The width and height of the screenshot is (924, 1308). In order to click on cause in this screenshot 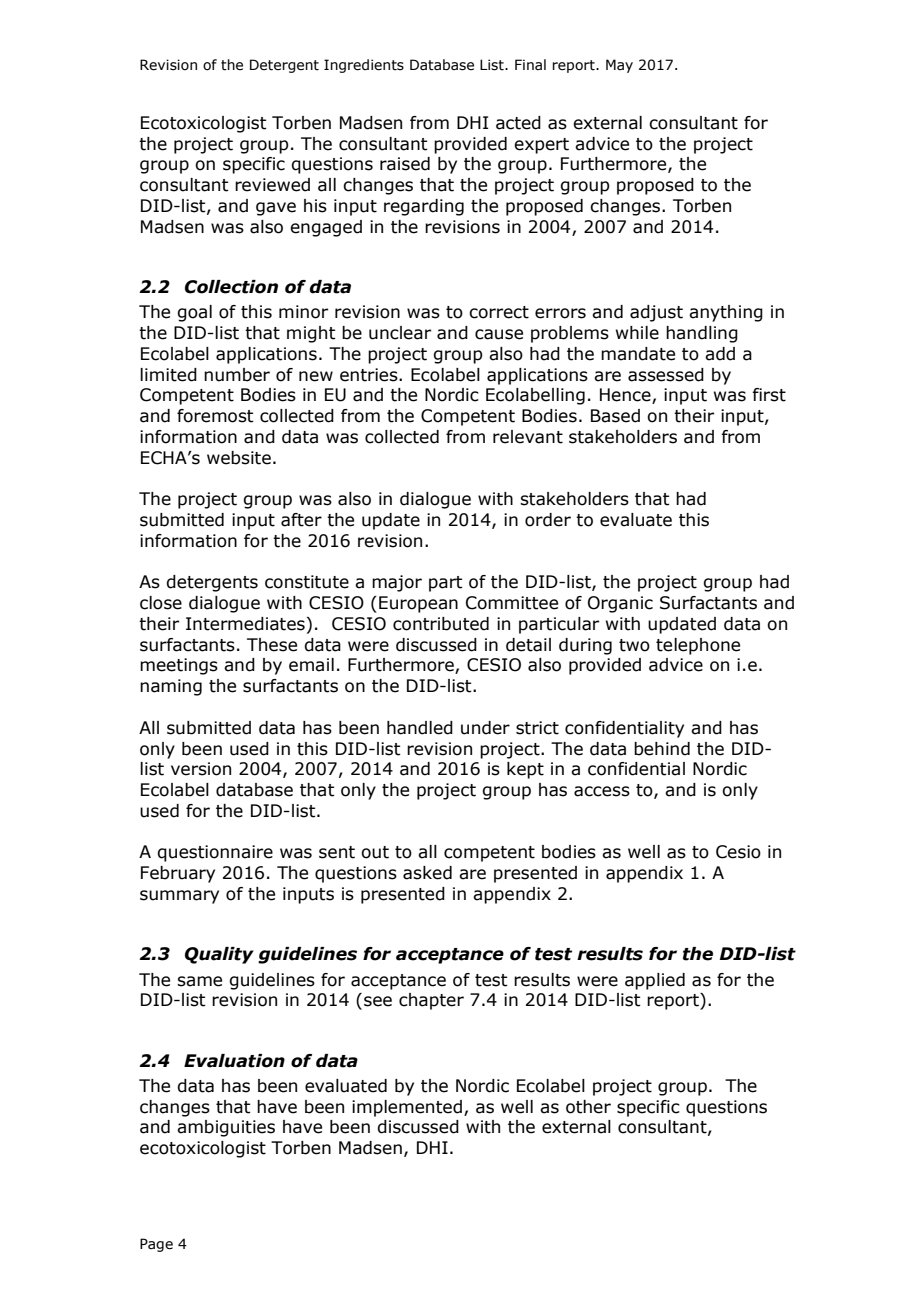, I will do `click(499, 334)`.
